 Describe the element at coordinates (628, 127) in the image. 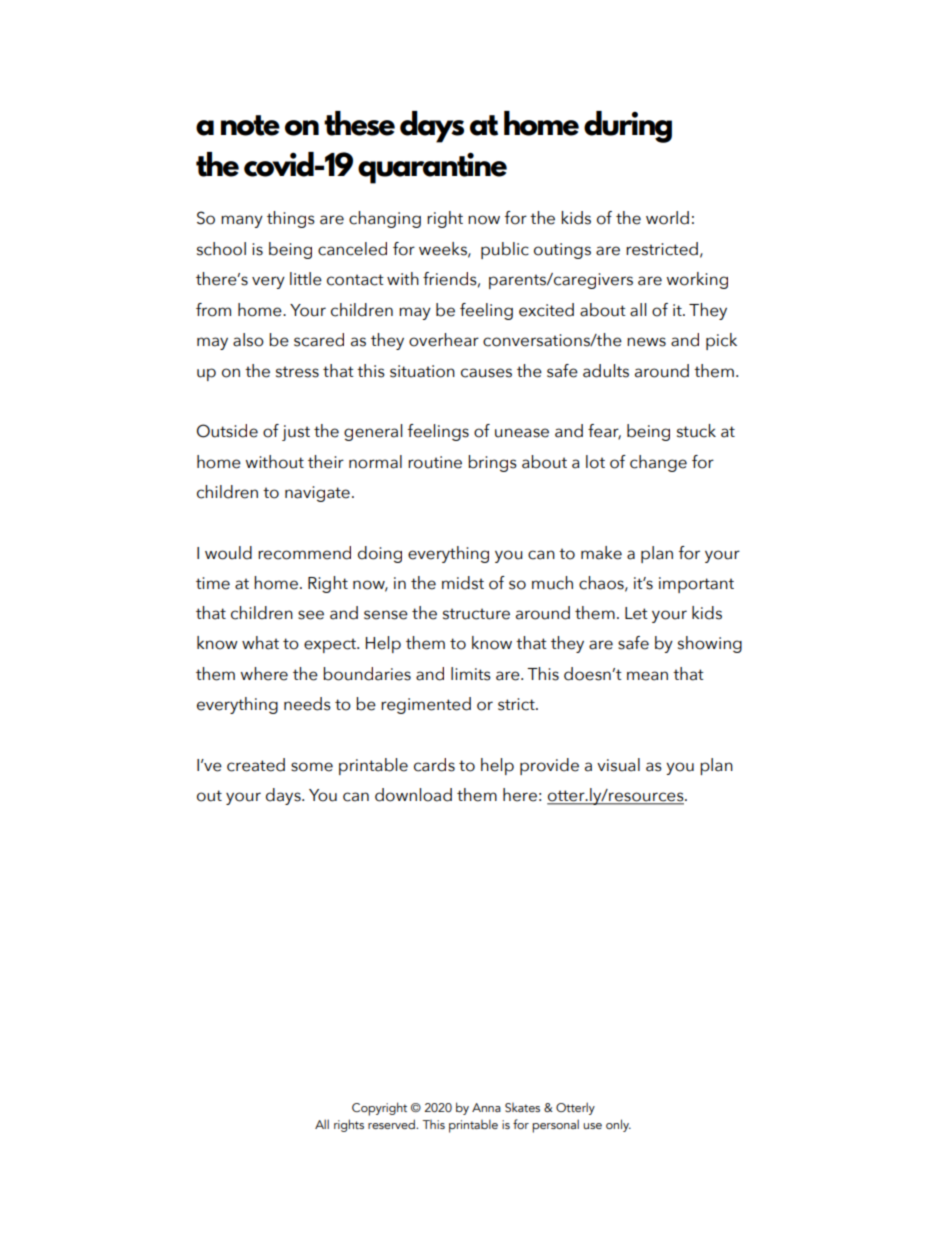

I see `during` at that location.
